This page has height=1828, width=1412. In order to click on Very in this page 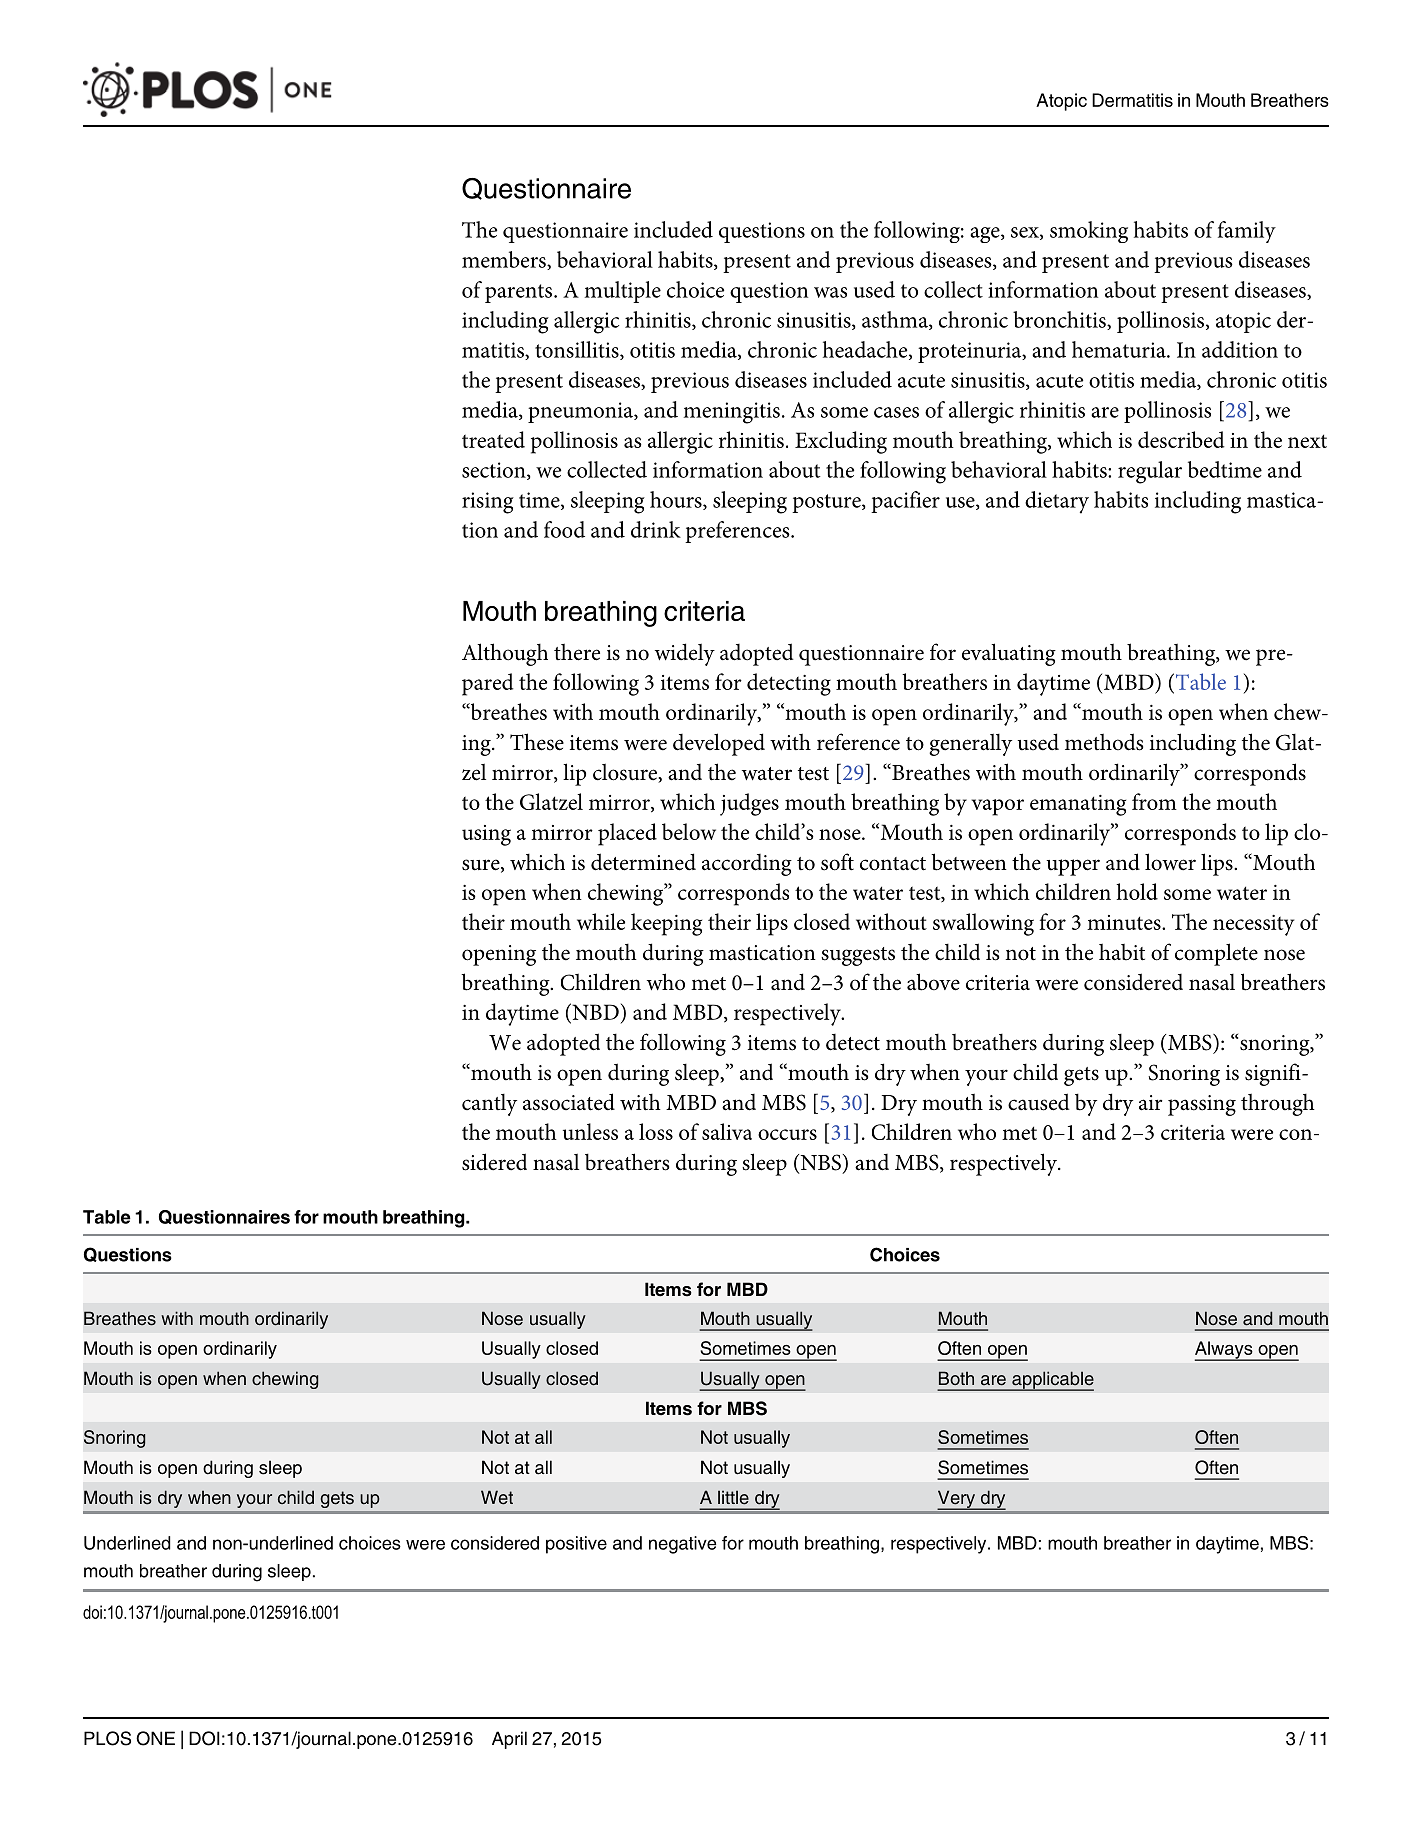, I will do `click(957, 1500)`.
